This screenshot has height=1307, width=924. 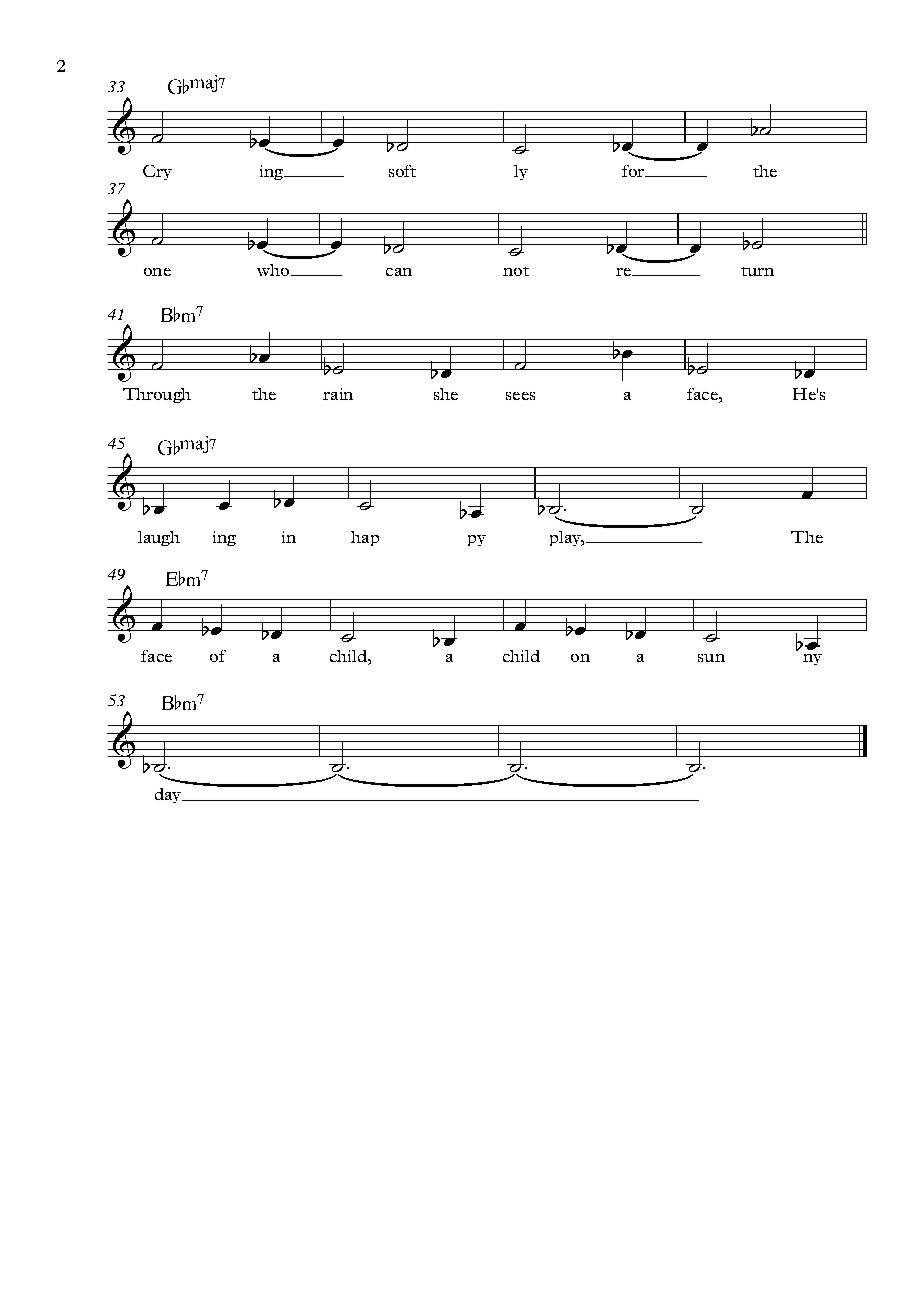 I want to click on day, so click(x=169, y=795).
